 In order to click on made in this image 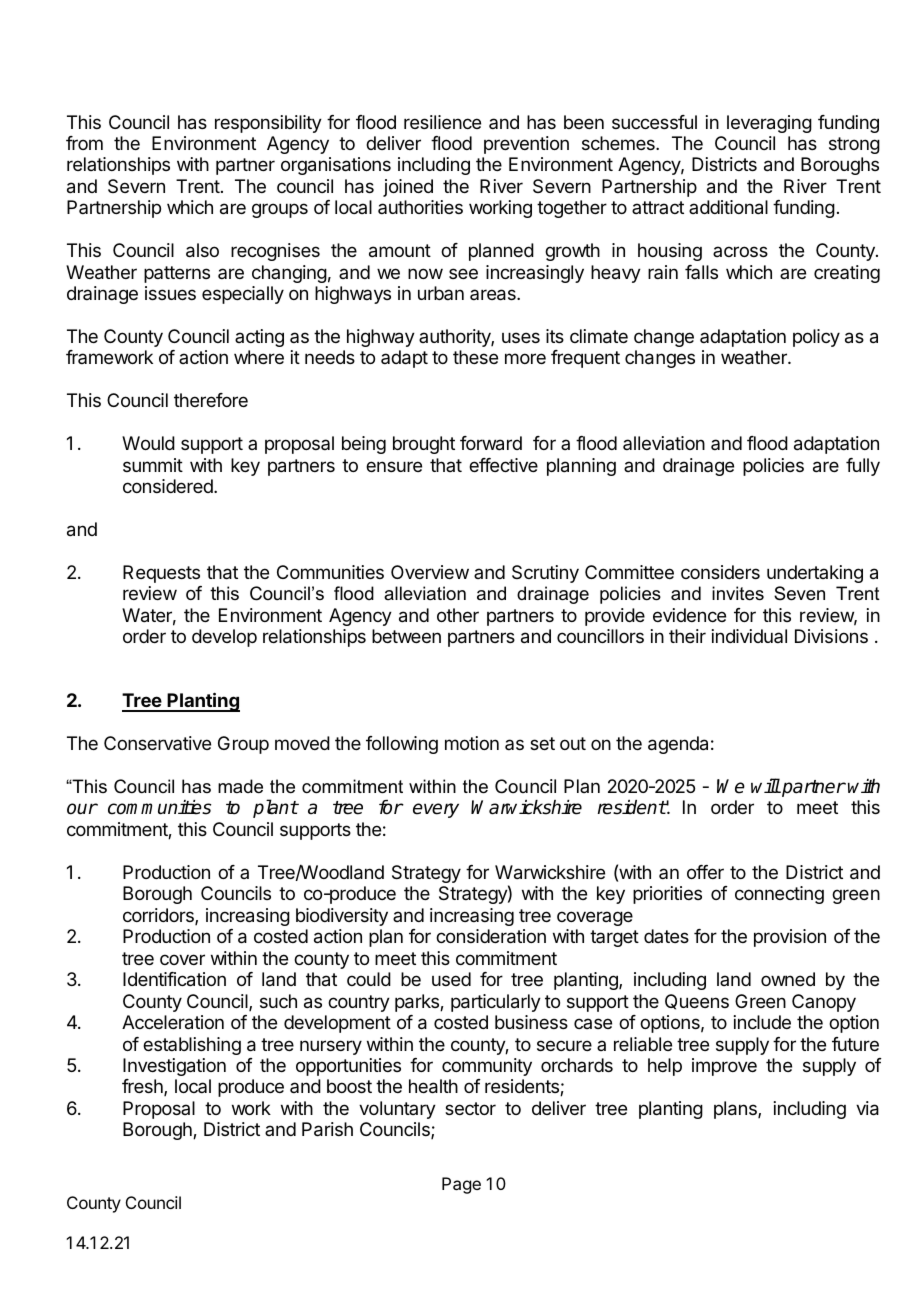, I will do `click(240, 786)`.
